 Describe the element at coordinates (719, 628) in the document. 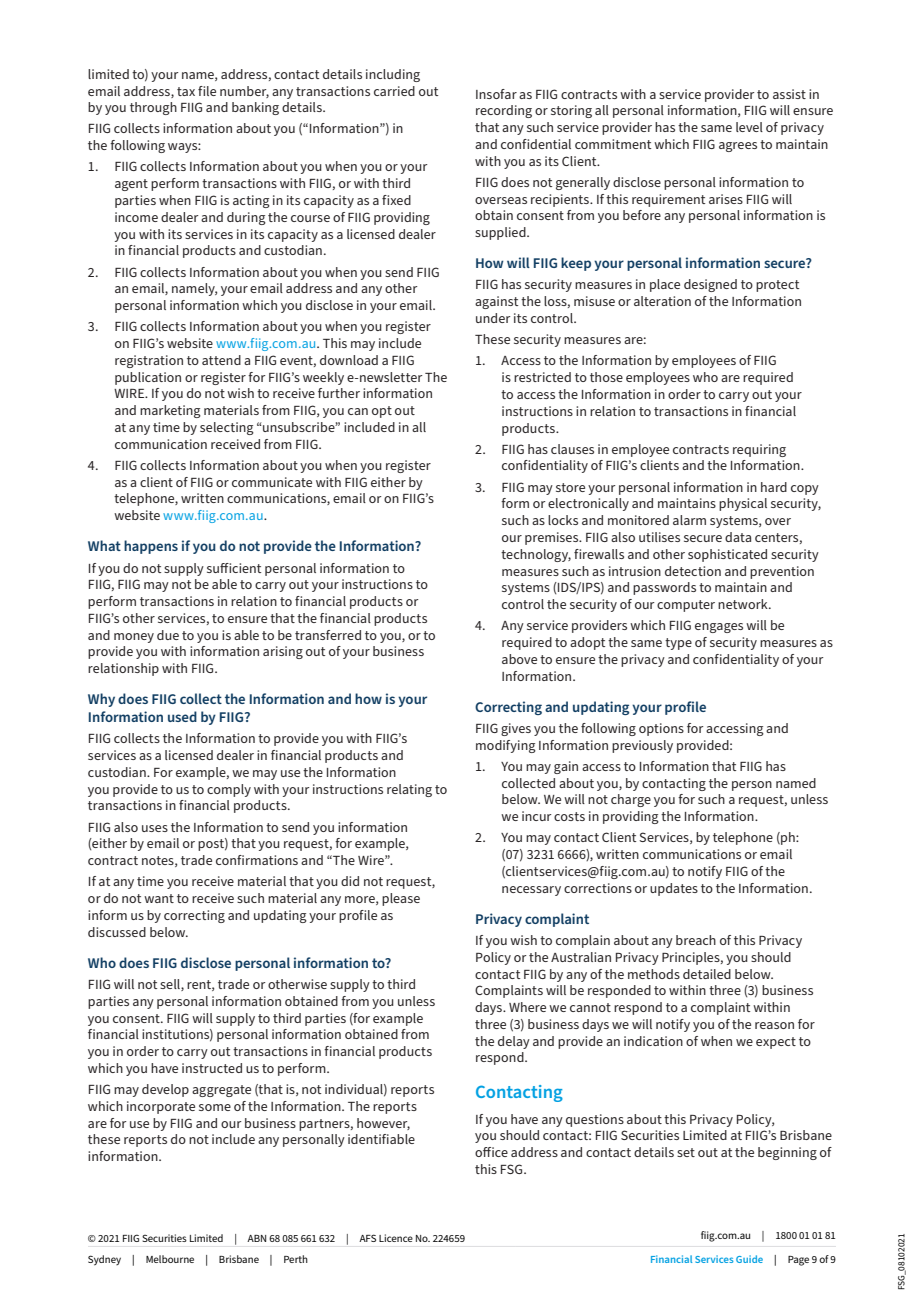

I see `engages` at that location.
